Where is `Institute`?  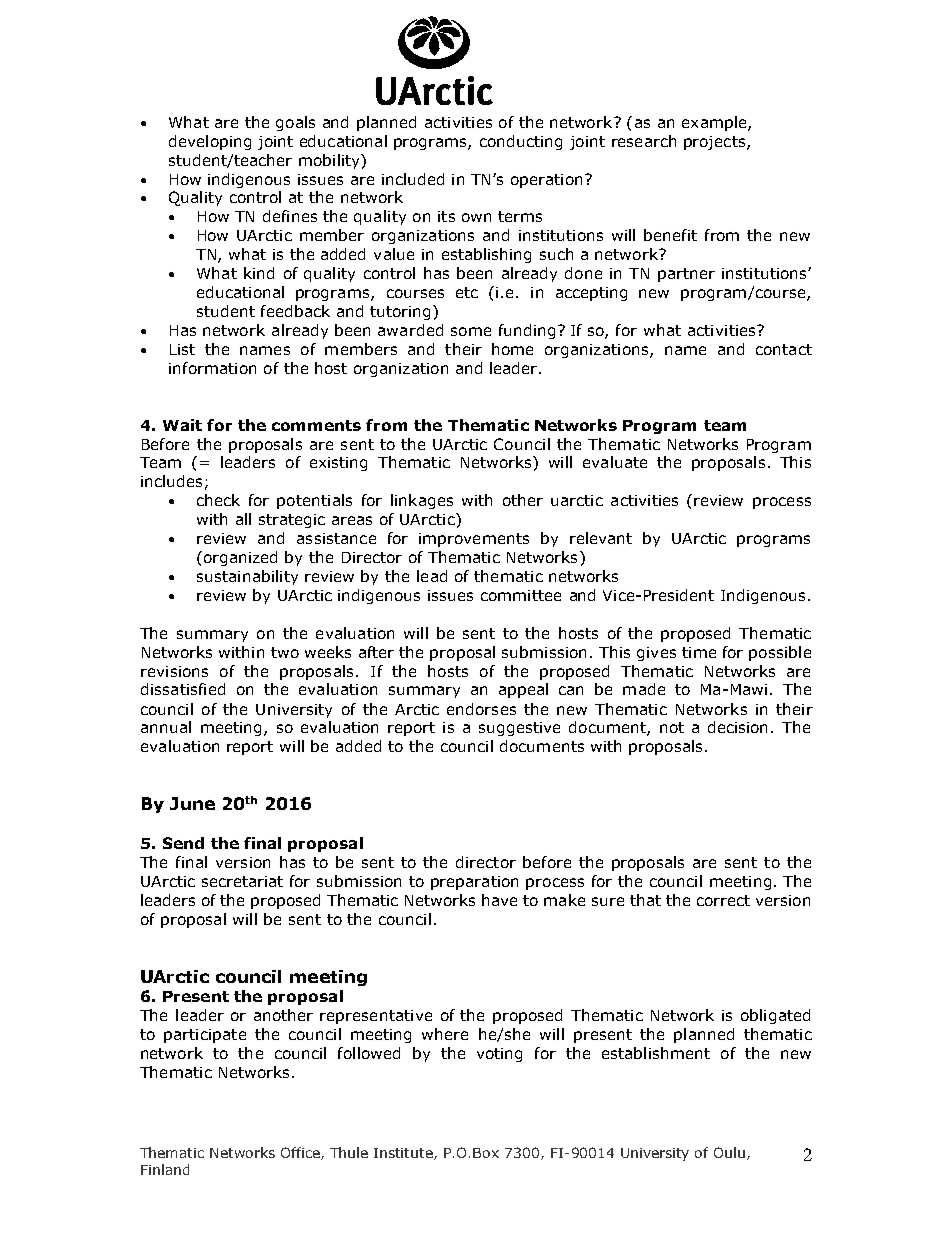 Institute is located at coordinates (404, 1154).
